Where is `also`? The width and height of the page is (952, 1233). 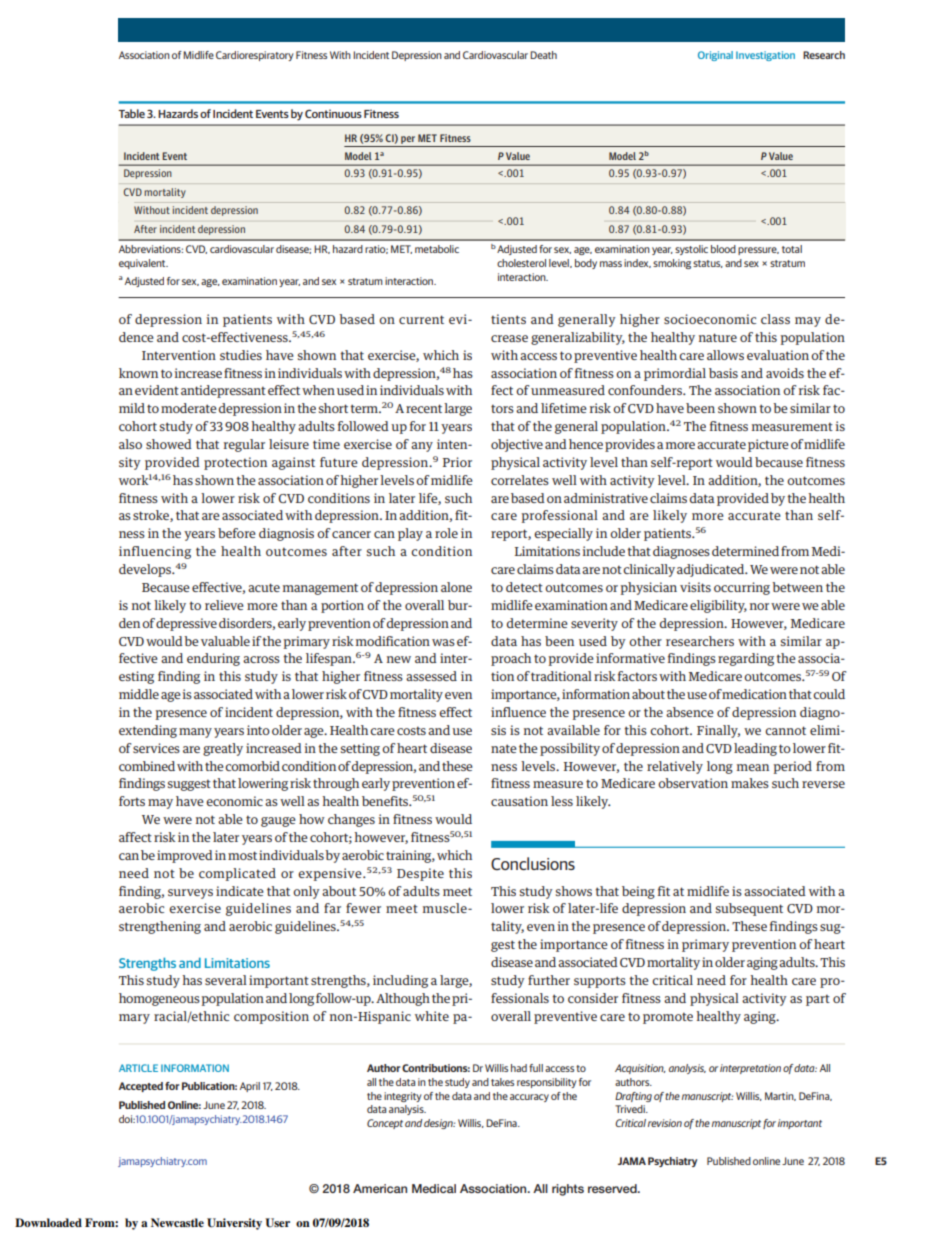
also is located at coordinates (130, 444).
